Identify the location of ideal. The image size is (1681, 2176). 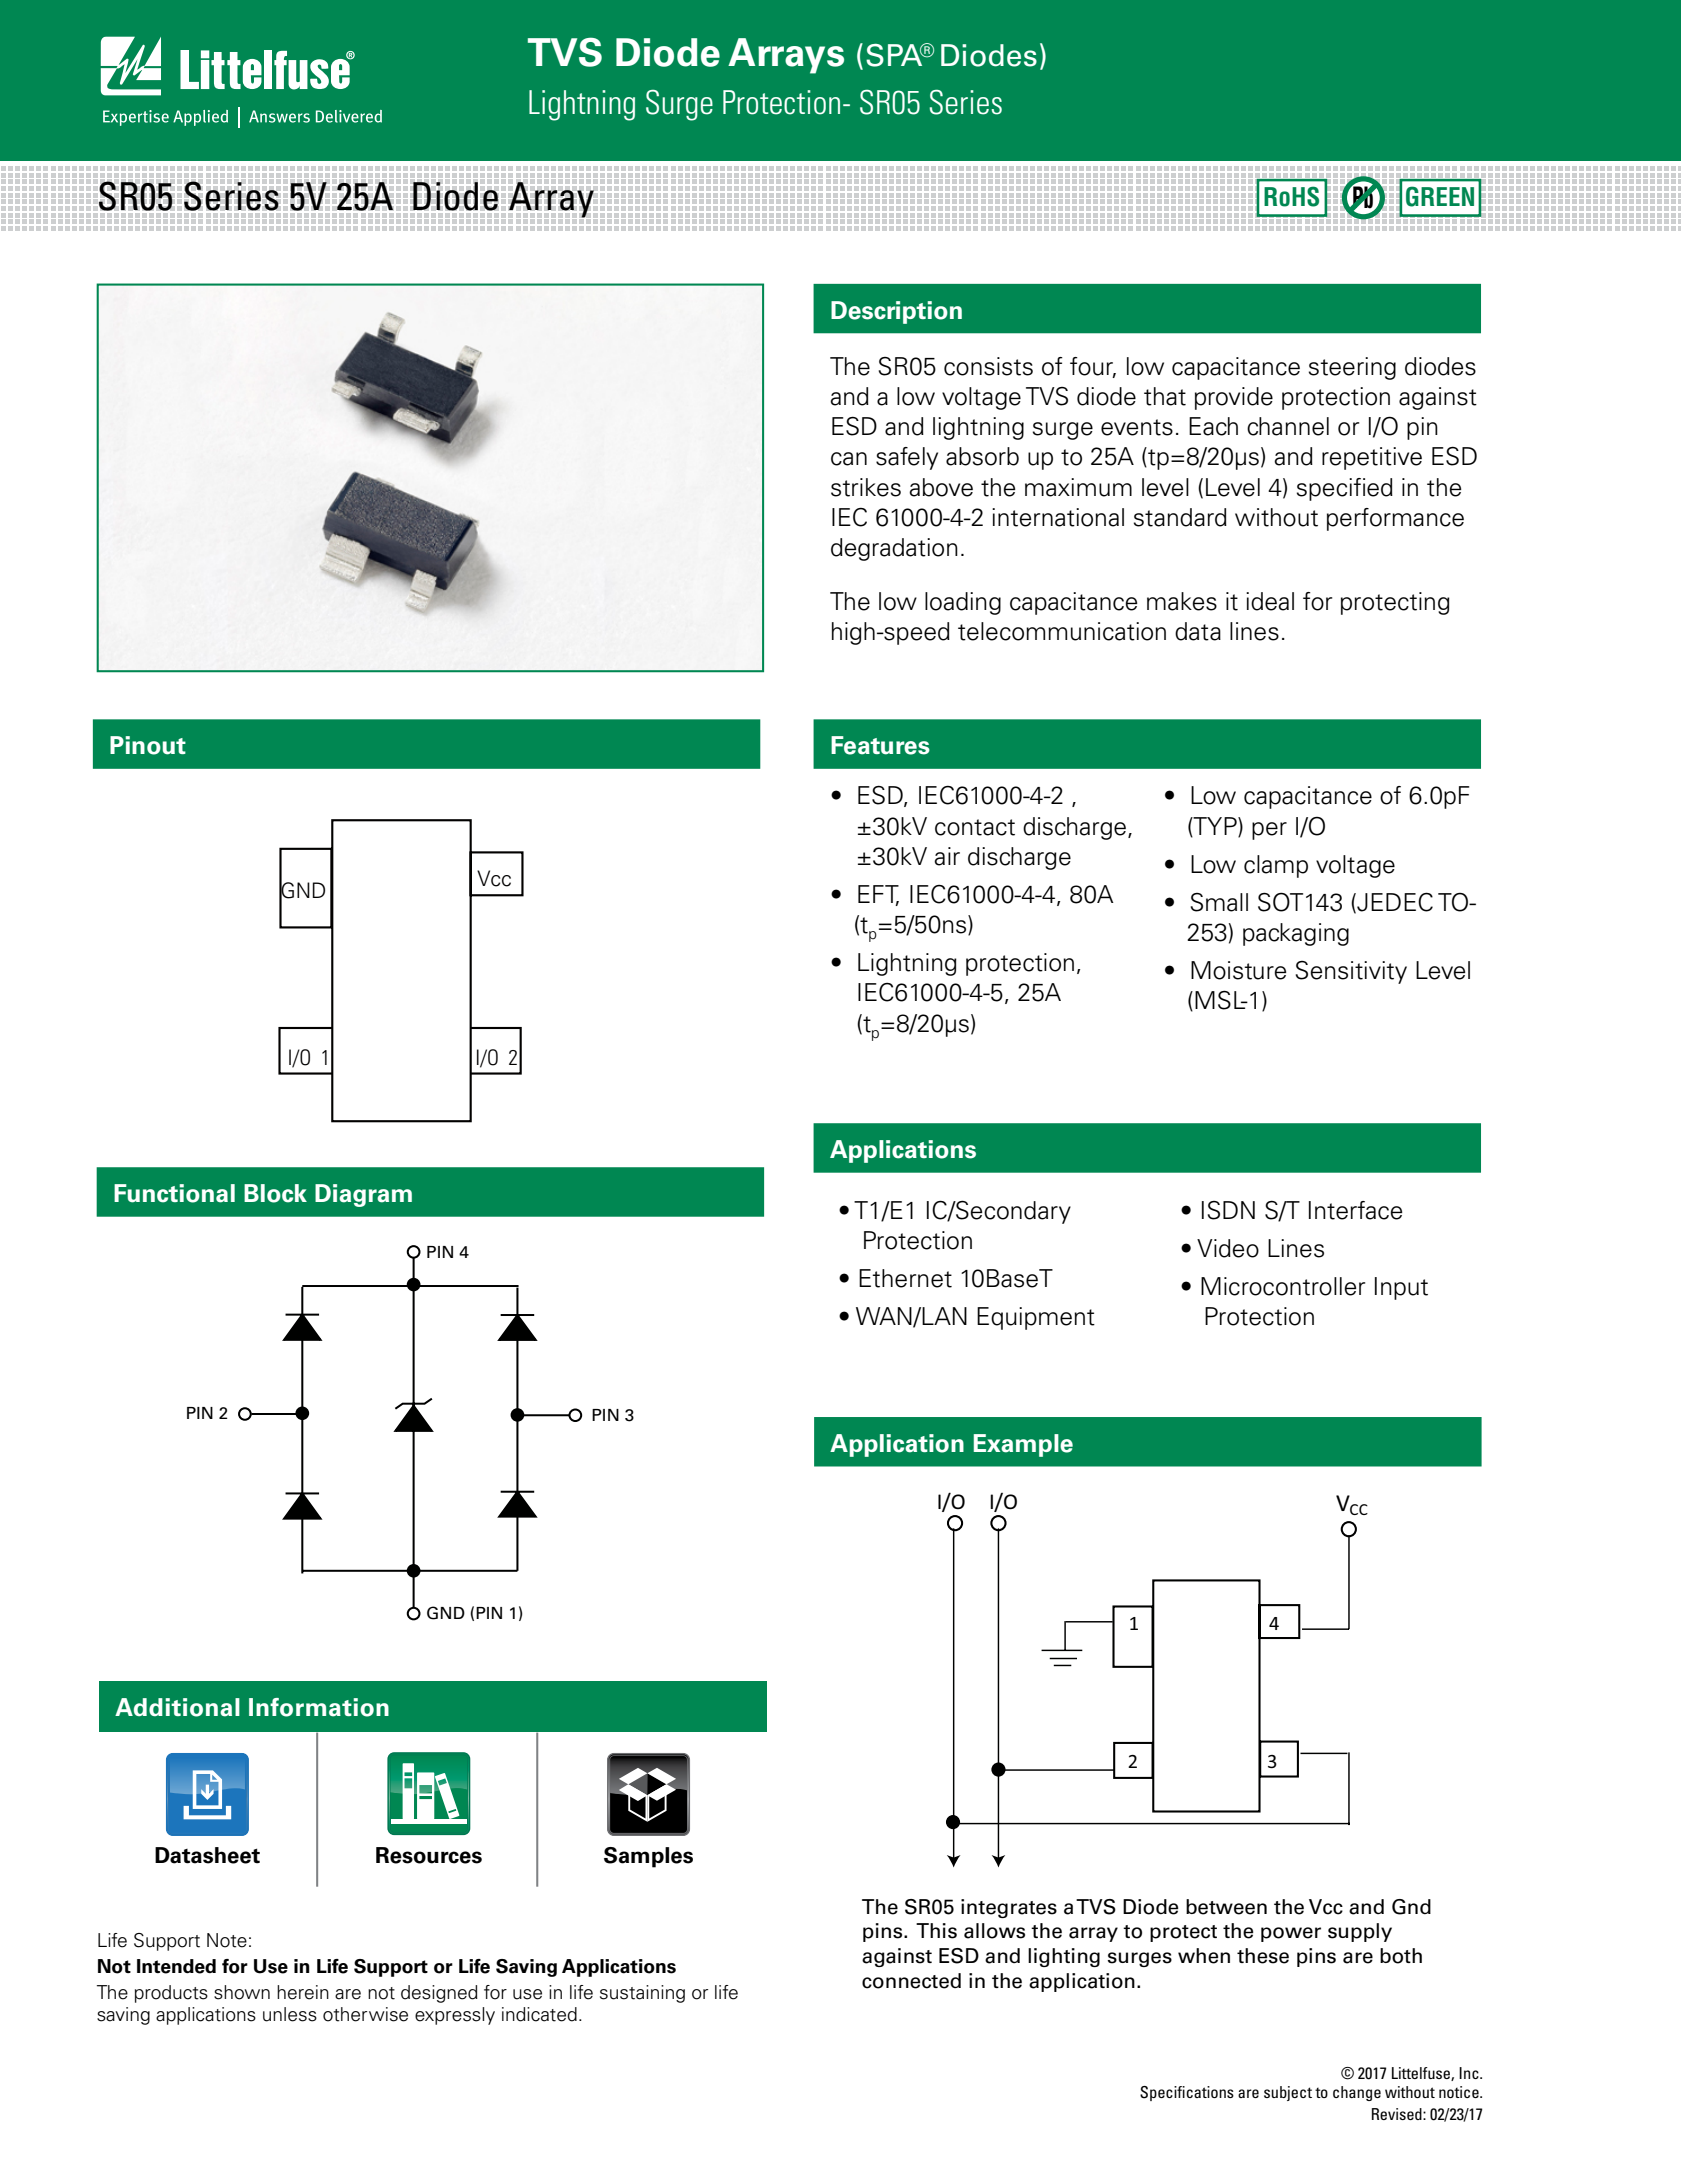
(1270, 601).
